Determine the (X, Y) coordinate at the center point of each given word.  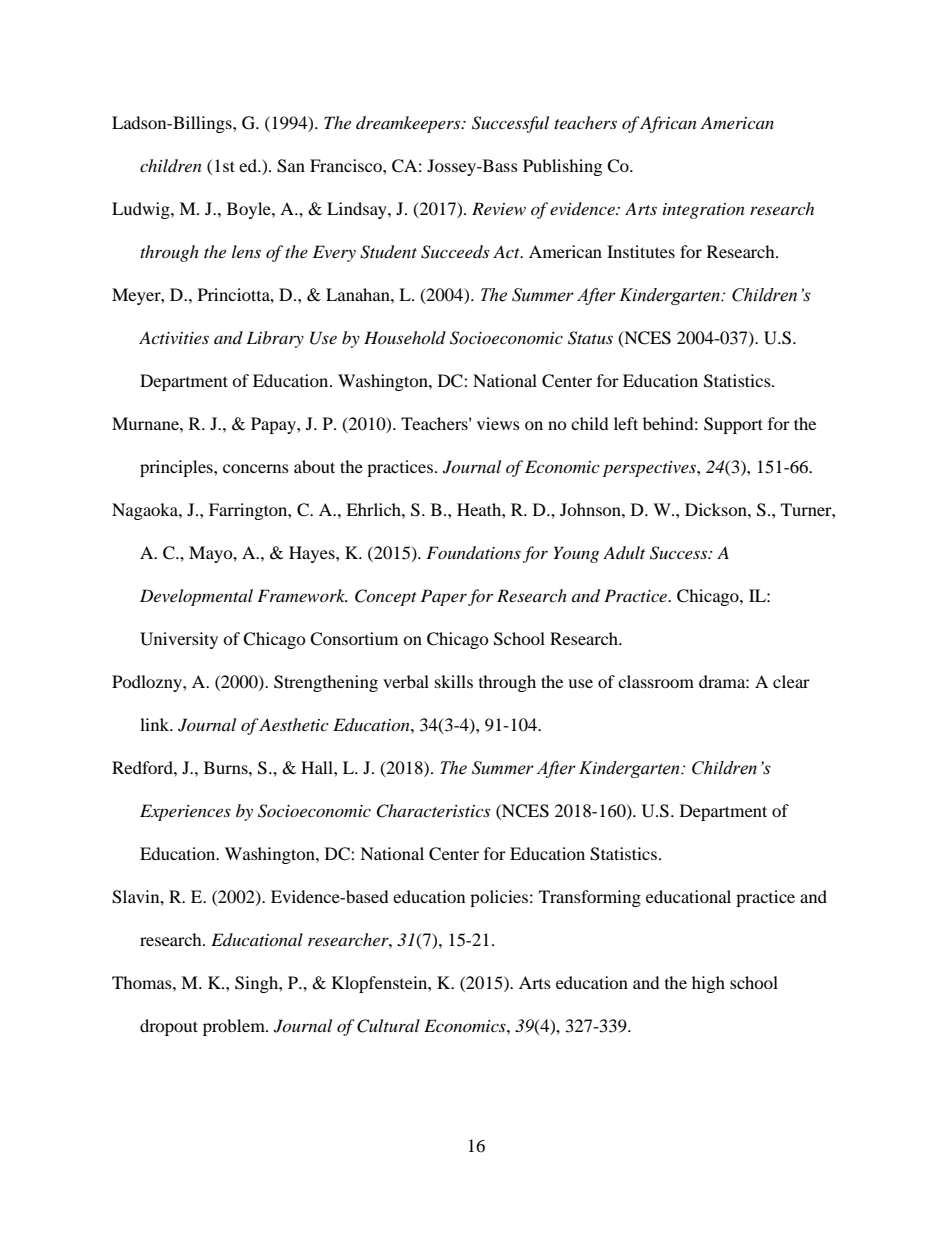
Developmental (196, 597)
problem (235, 1027)
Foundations (473, 552)
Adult (624, 552)
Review (499, 208)
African (668, 124)
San (291, 166)
